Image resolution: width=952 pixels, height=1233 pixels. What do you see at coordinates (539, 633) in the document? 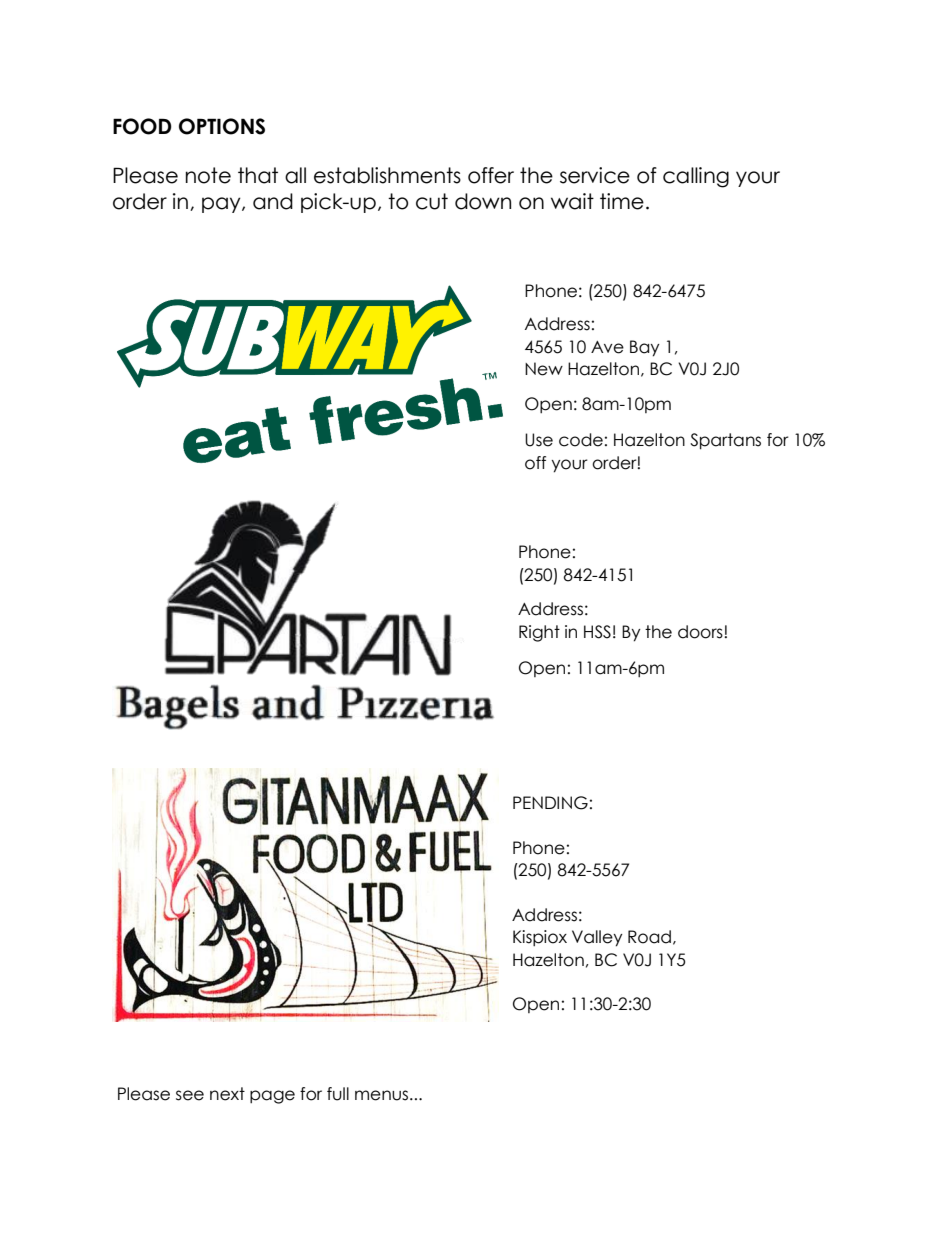
I see `Right` at bounding box center [539, 633].
